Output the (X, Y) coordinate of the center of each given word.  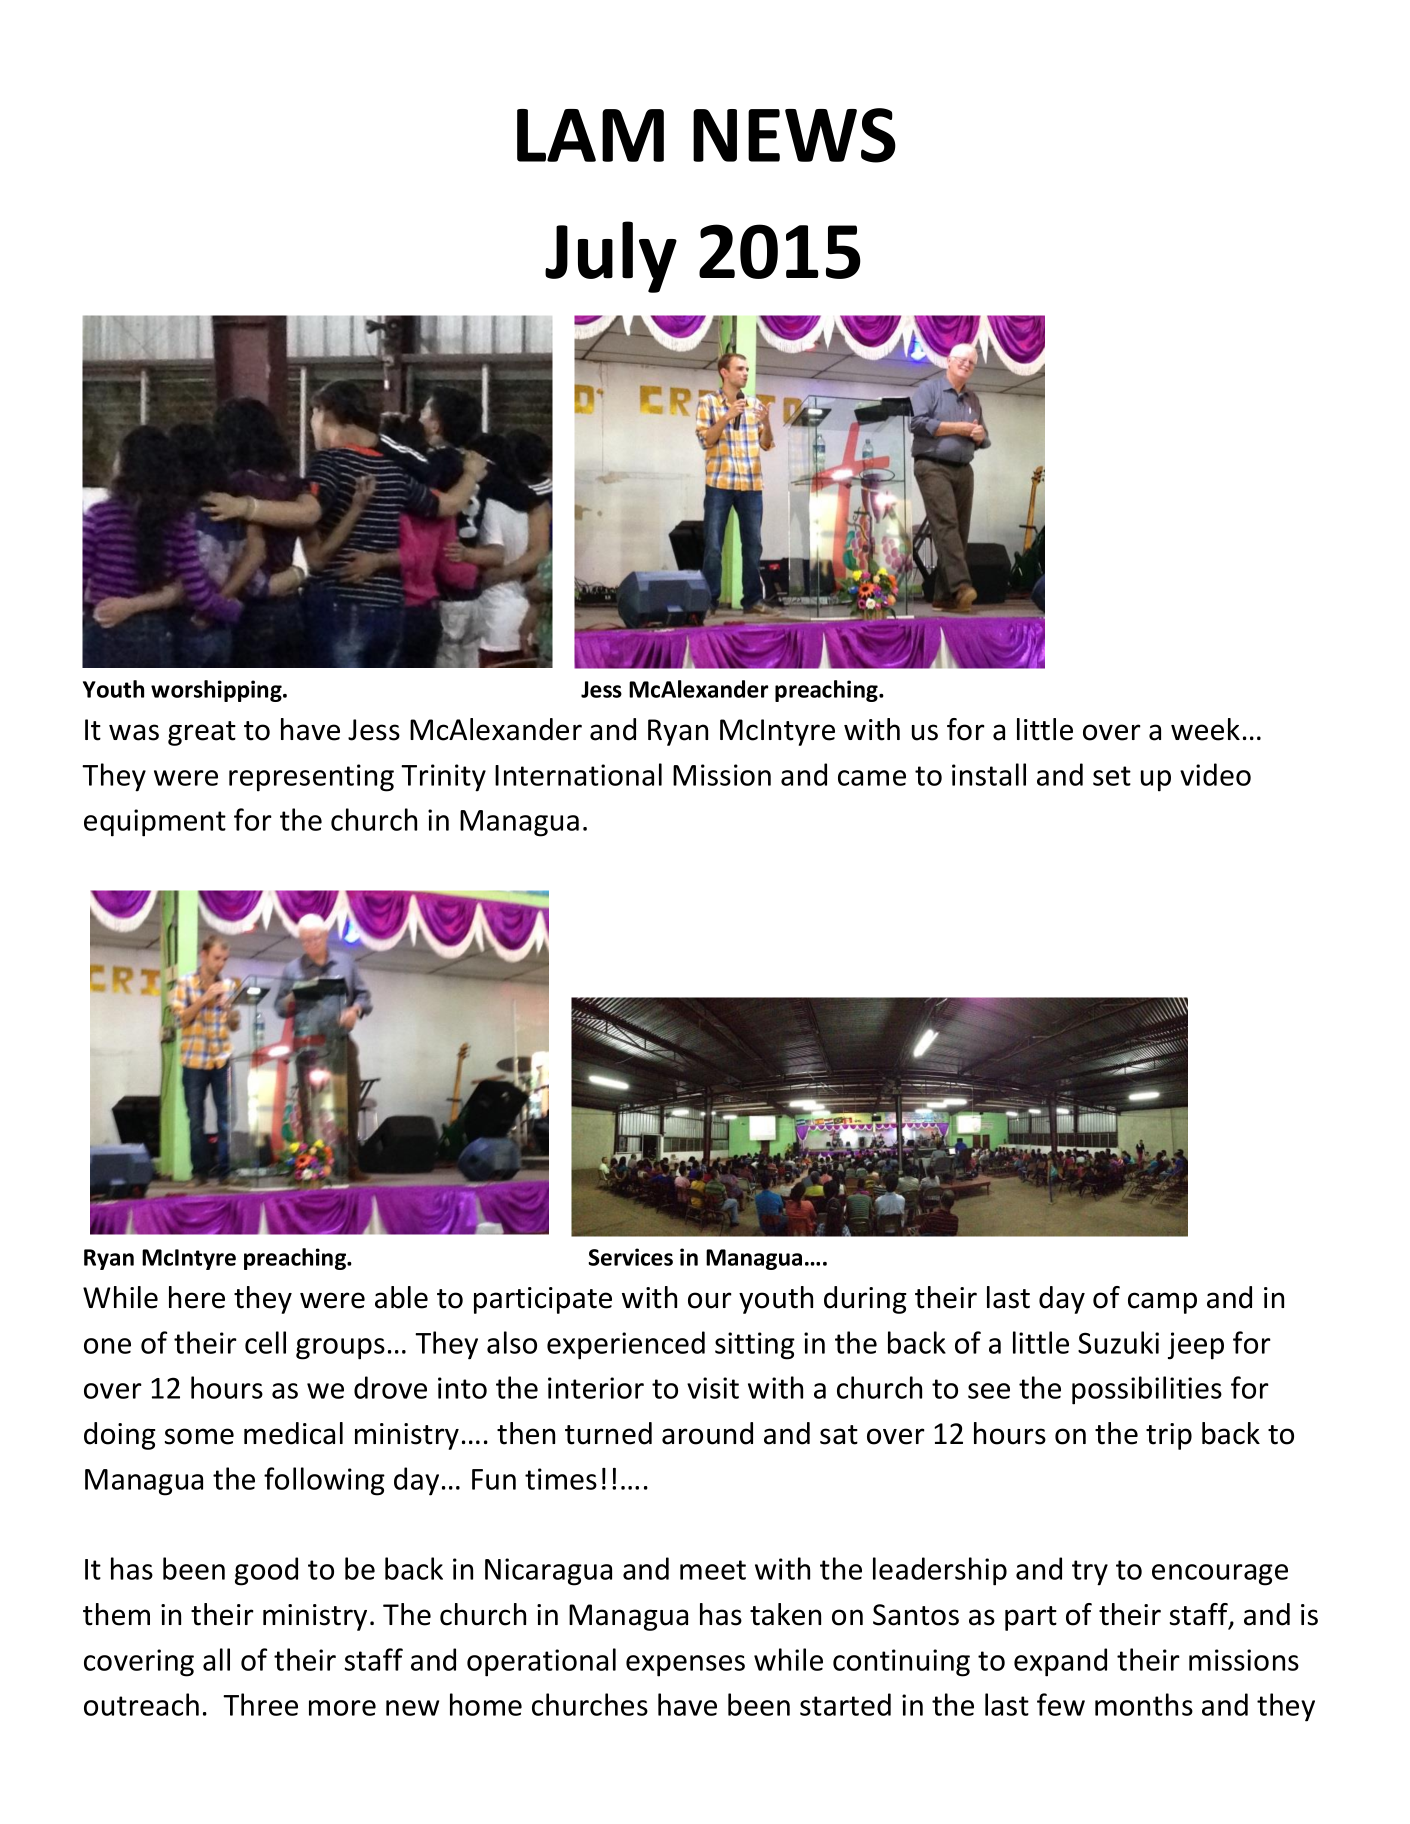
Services (630, 1257)
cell (265, 1342)
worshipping (217, 691)
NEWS (794, 135)
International (578, 774)
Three (260, 1704)
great (202, 733)
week (1205, 729)
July (611, 257)
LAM (590, 135)
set (1112, 776)
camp (1162, 1303)
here (197, 1297)
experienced (626, 1345)
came (872, 778)
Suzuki (1118, 1342)
